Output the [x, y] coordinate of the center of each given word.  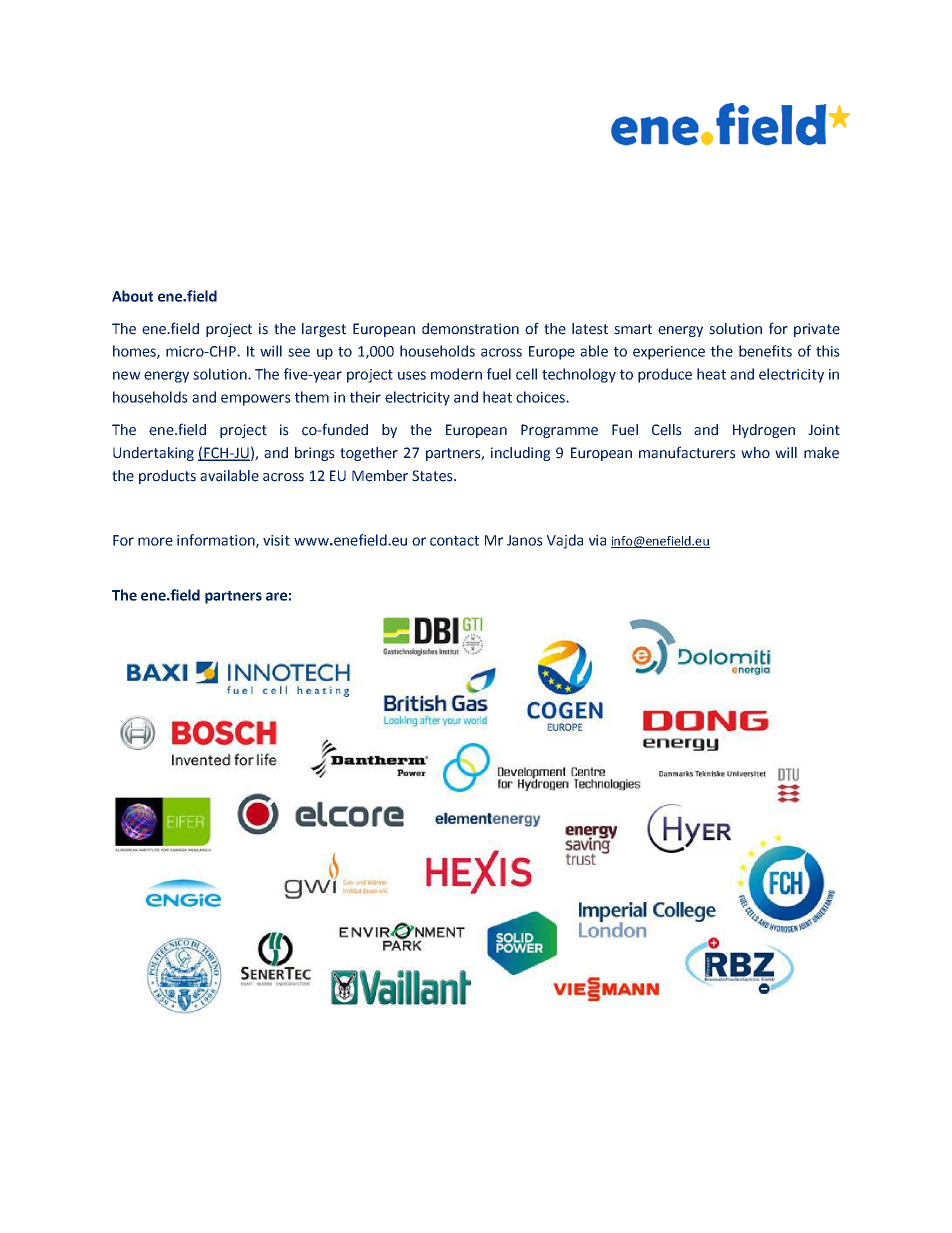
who [755, 453]
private [817, 330]
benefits [765, 351]
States [433, 476]
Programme [559, 431]
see [299, 352]
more [155, 541]
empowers [256, 400]
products [167, 477]
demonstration [470, 329]
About [132, 296]
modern [456, 374]
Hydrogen [764, 431]
